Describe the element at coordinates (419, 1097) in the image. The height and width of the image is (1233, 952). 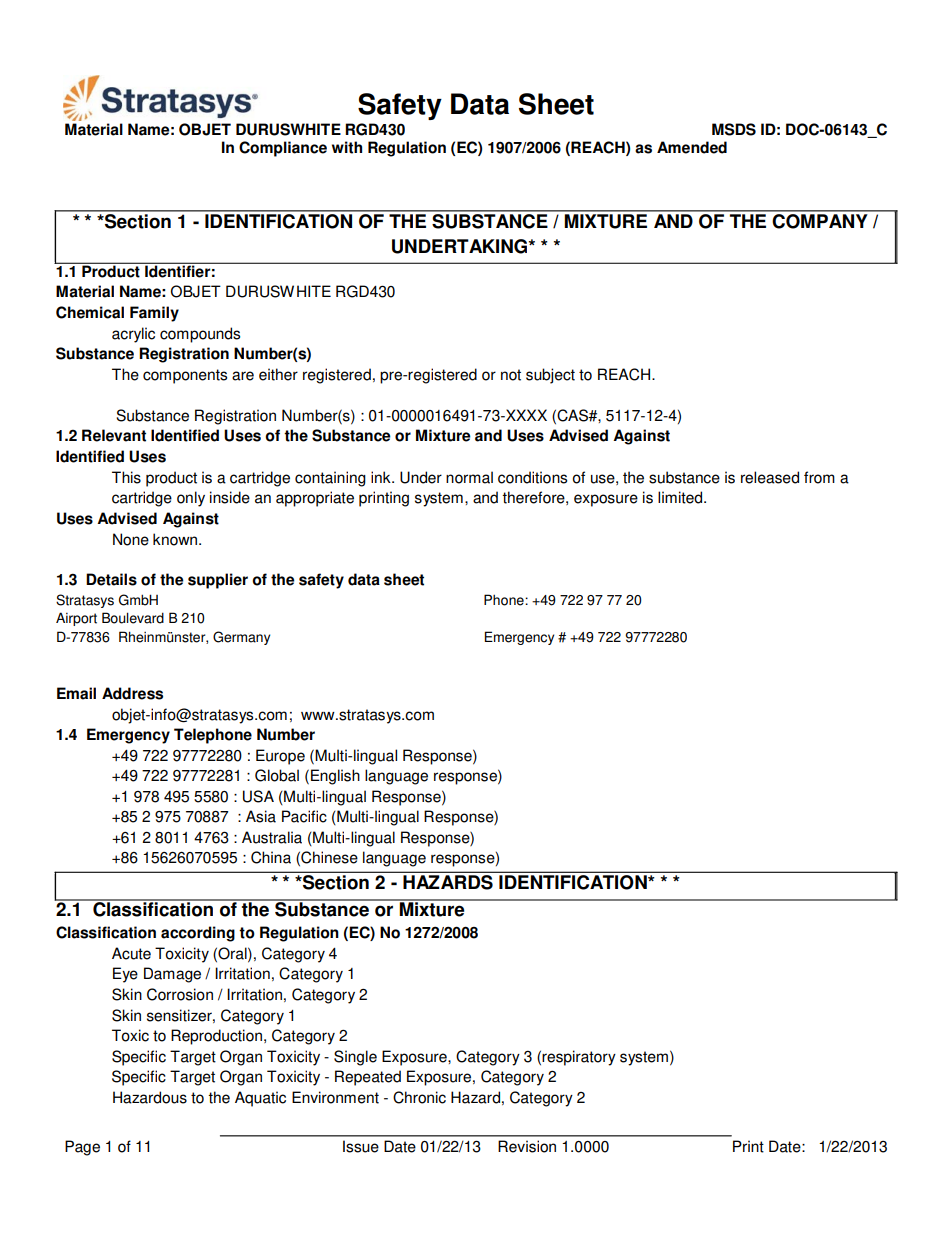
I see `Chronic` at that location.
